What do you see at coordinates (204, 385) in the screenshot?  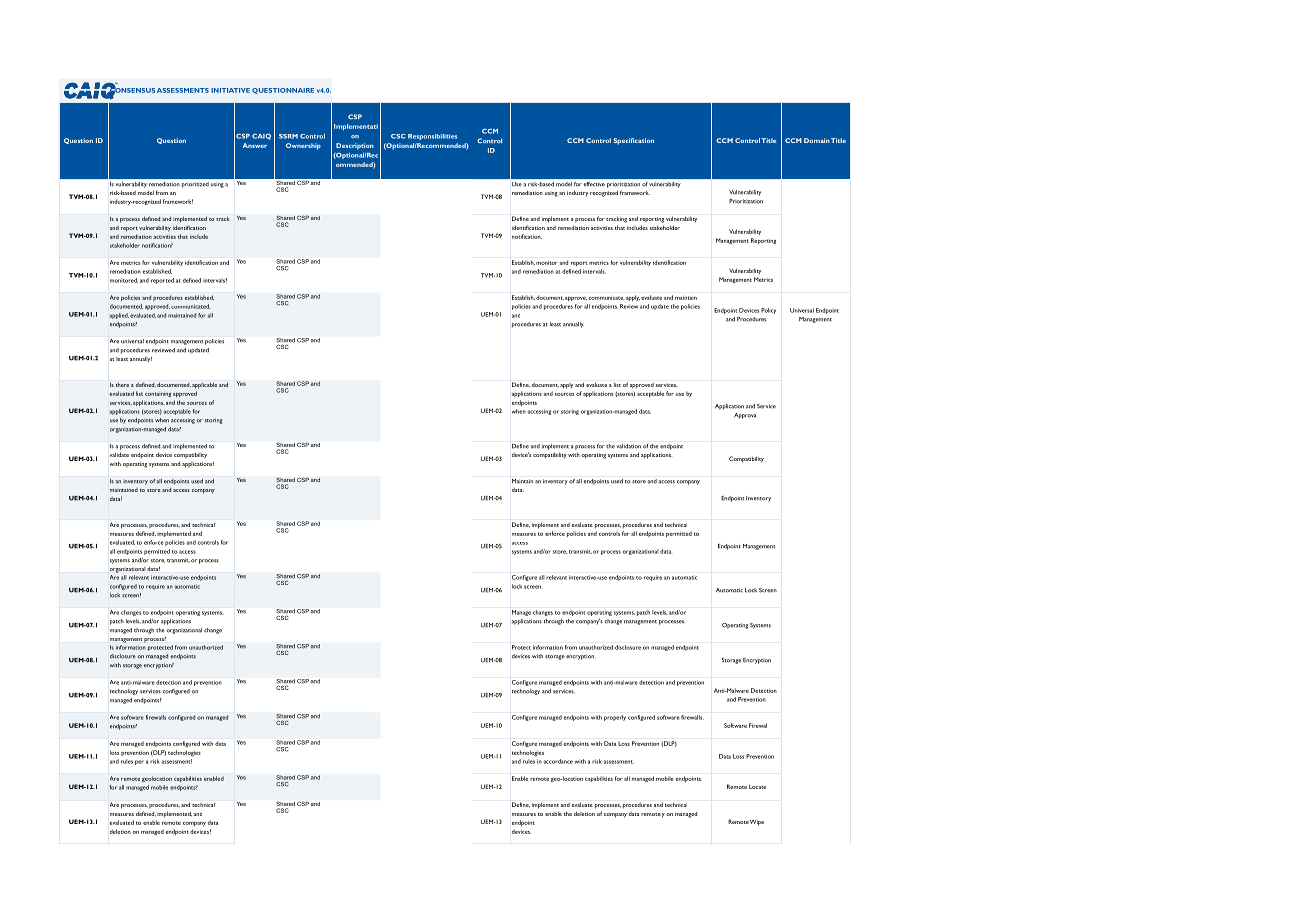 I see `applicable` at bounding box center [204, 385].
